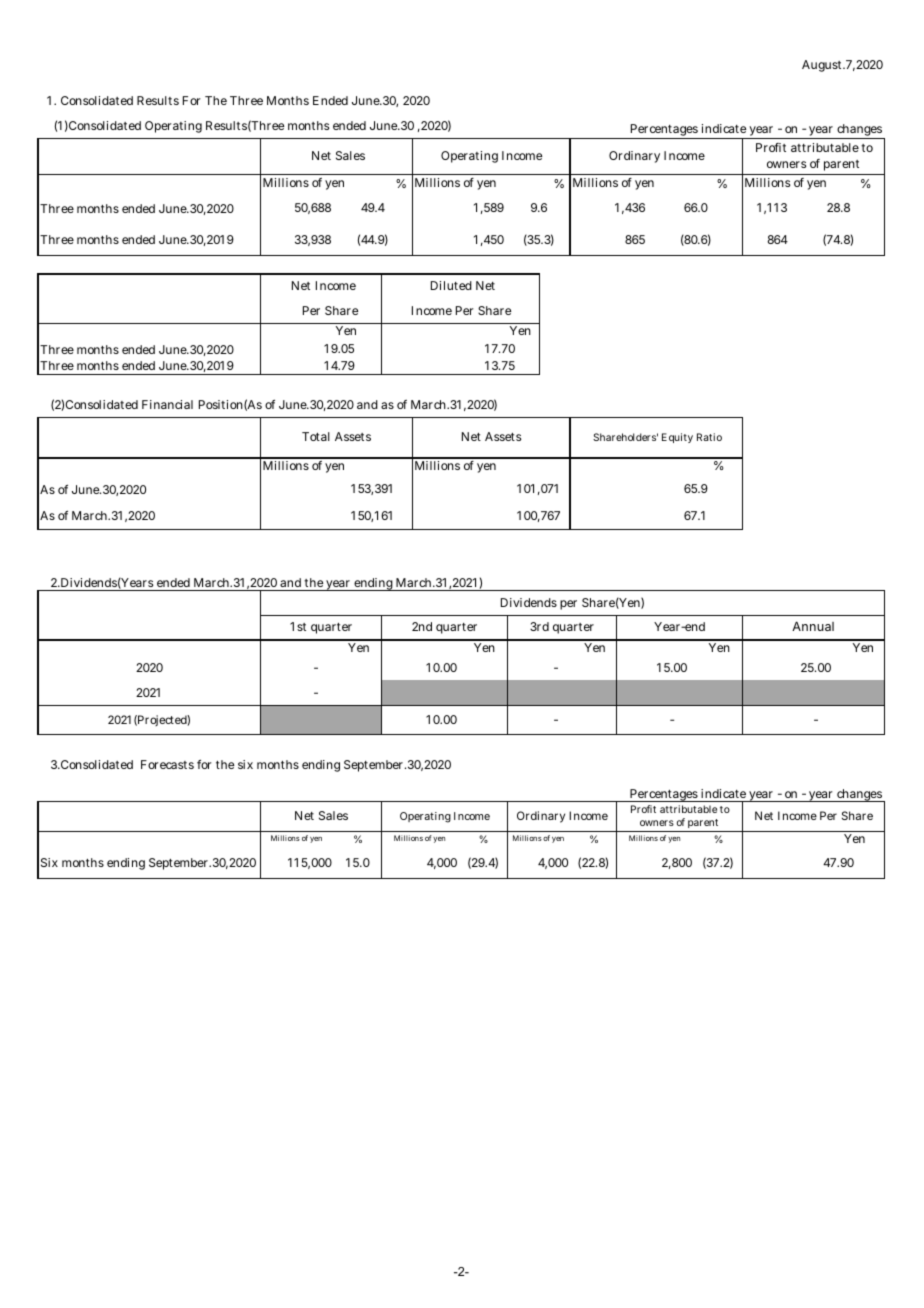 The image size is (924, 1308). I want to click on Forecasts, so click(167, 764).
